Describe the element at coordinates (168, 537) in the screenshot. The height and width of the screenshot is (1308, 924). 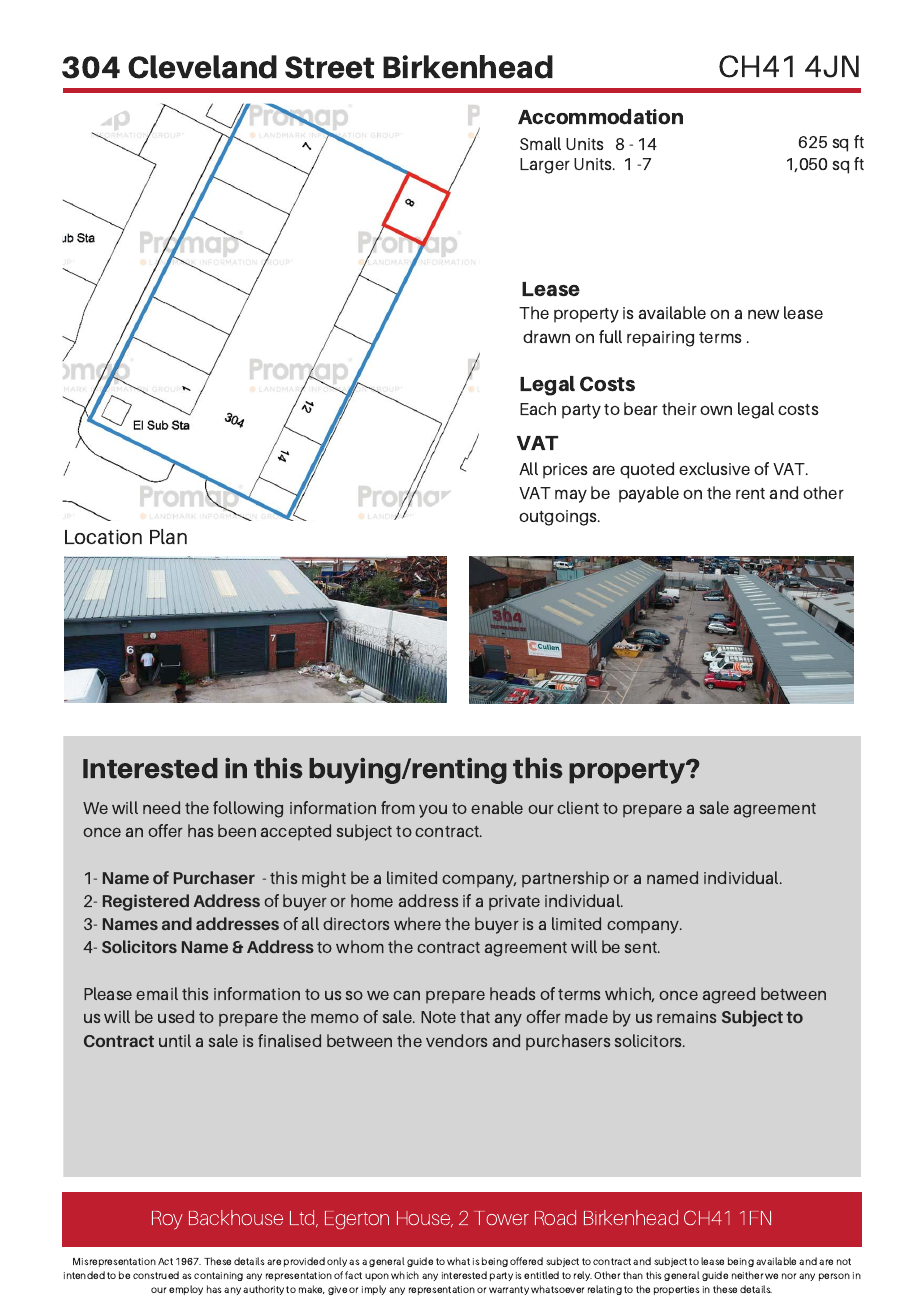
I see `Plan` at that location.
